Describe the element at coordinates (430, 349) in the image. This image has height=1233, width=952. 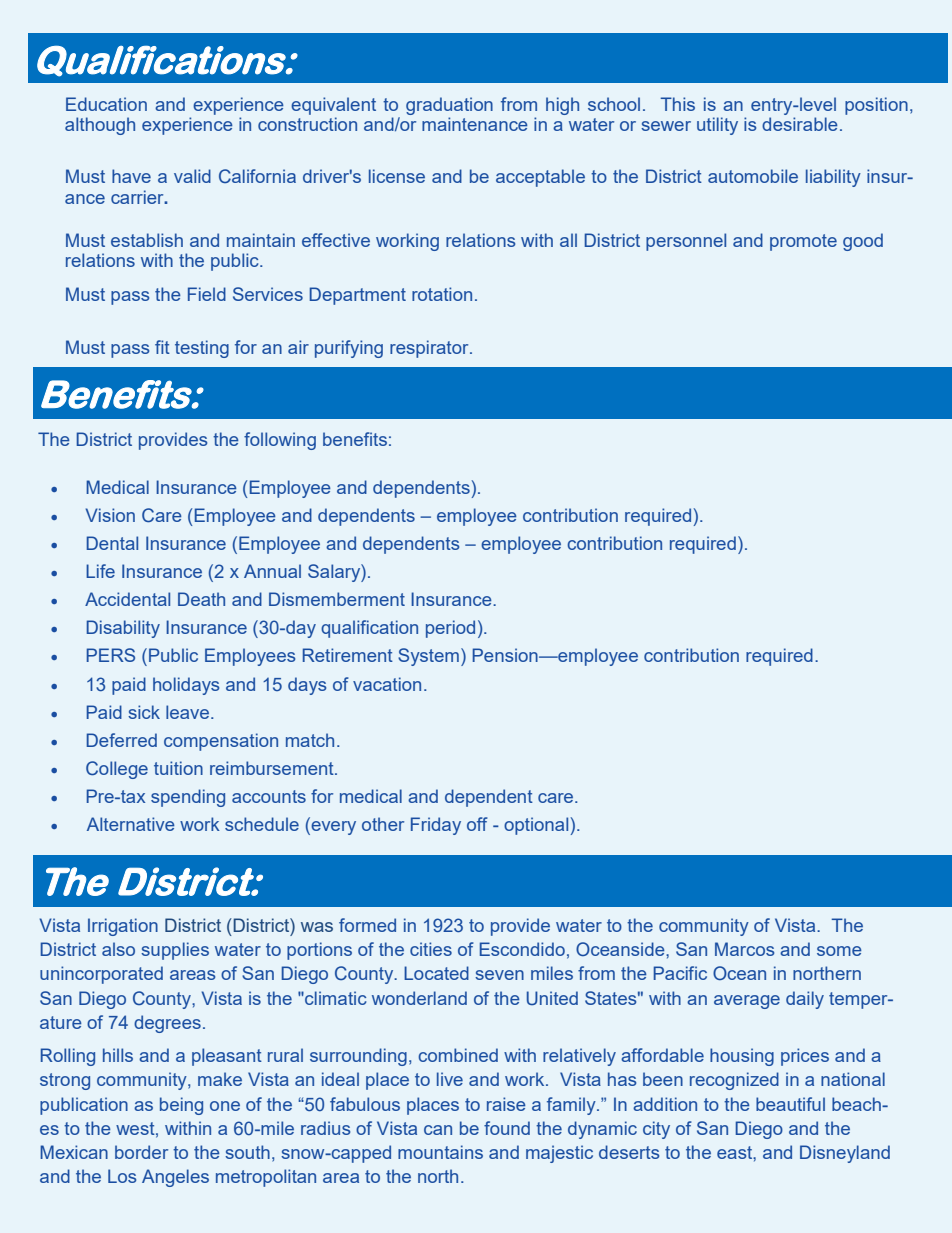
I see `respirator` at that location.
